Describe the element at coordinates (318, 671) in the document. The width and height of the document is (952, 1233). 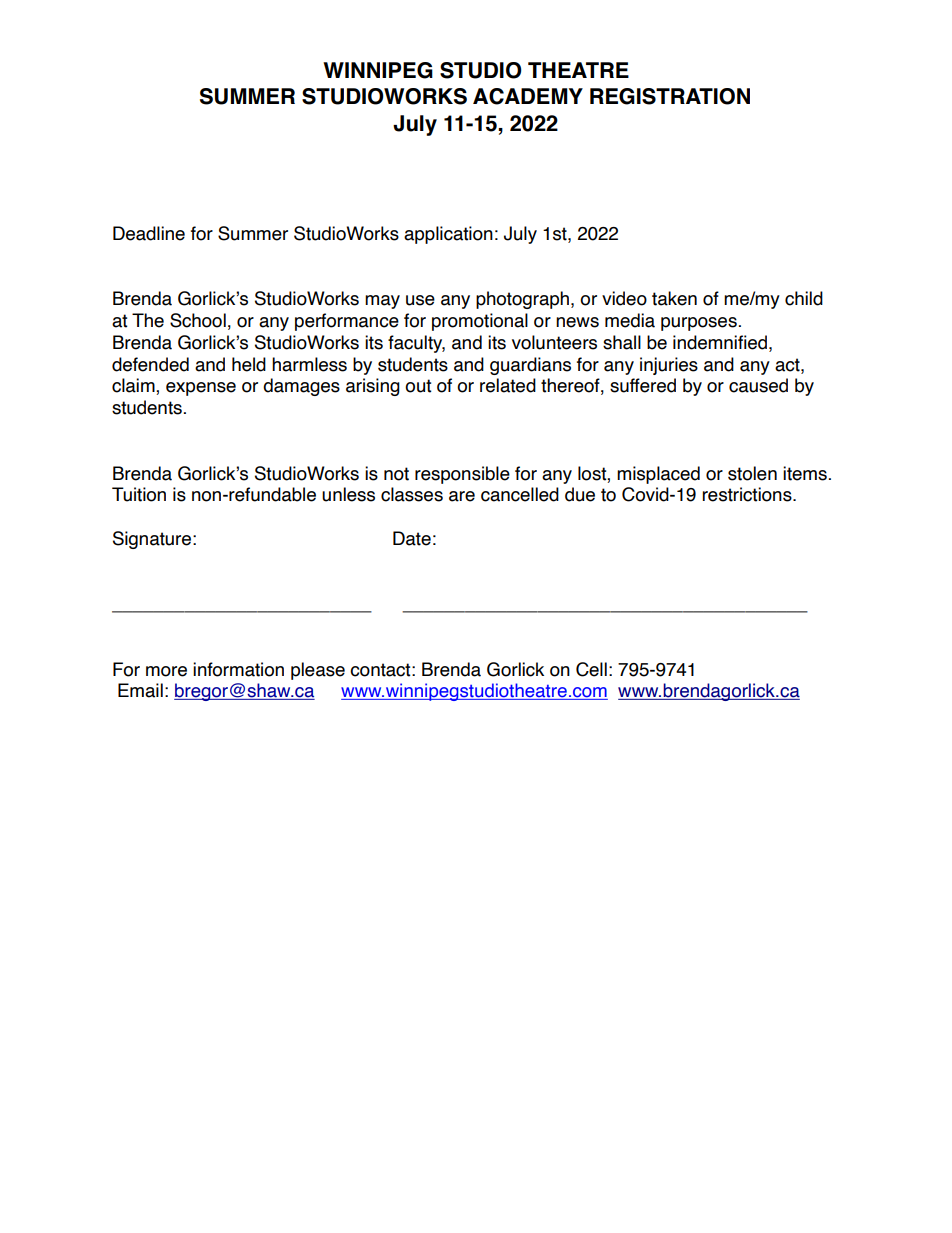
I see `please` at that location.
